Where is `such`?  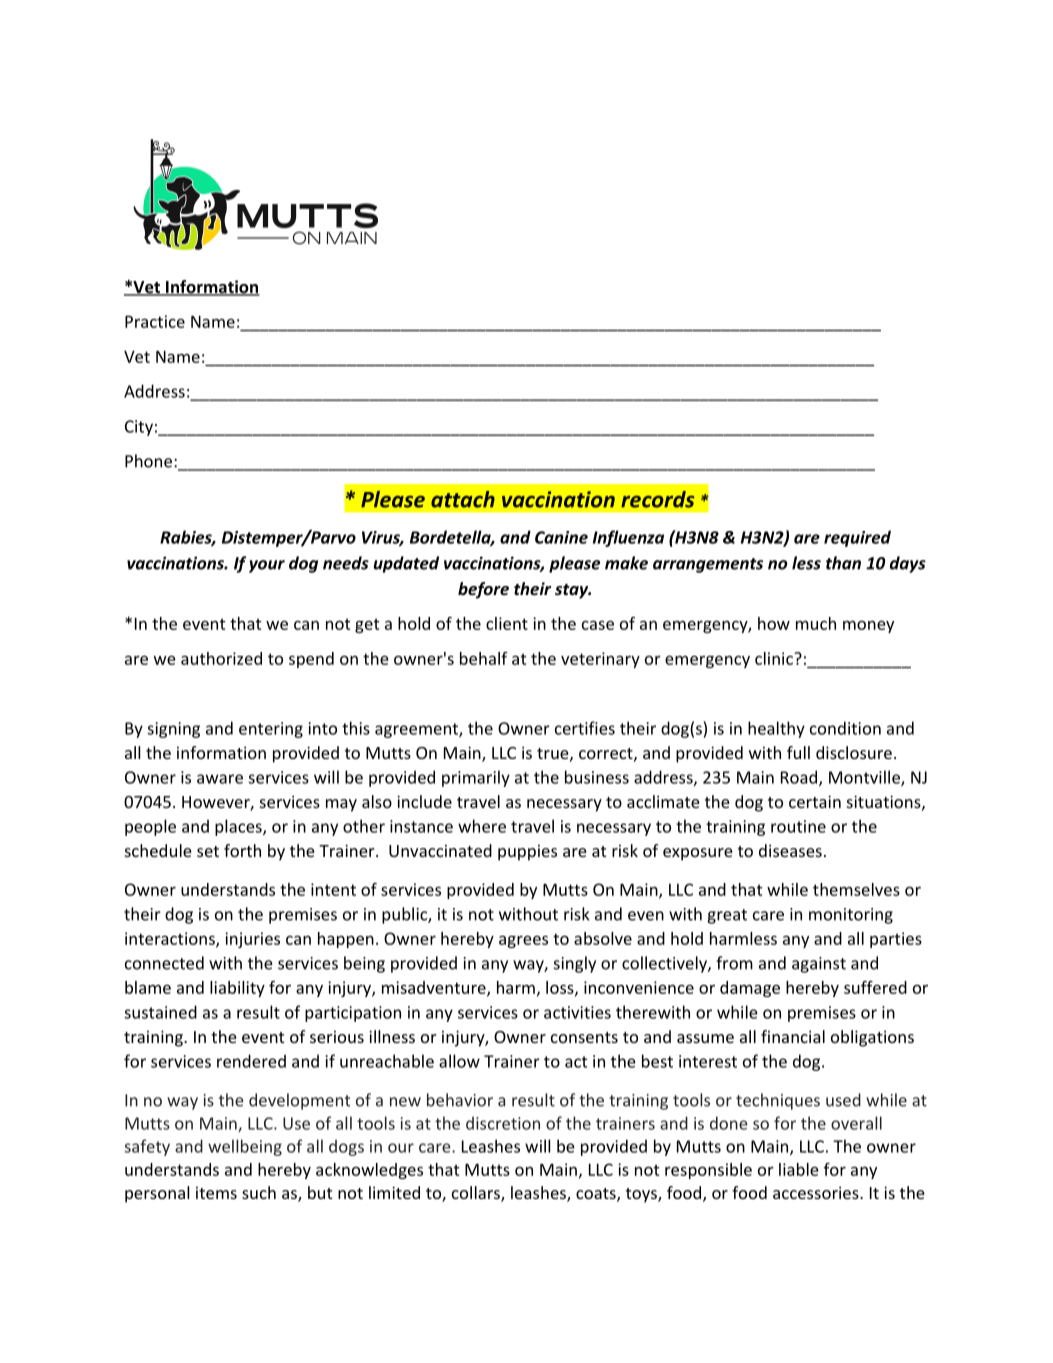 such is located at coordinates (259, 1192).
